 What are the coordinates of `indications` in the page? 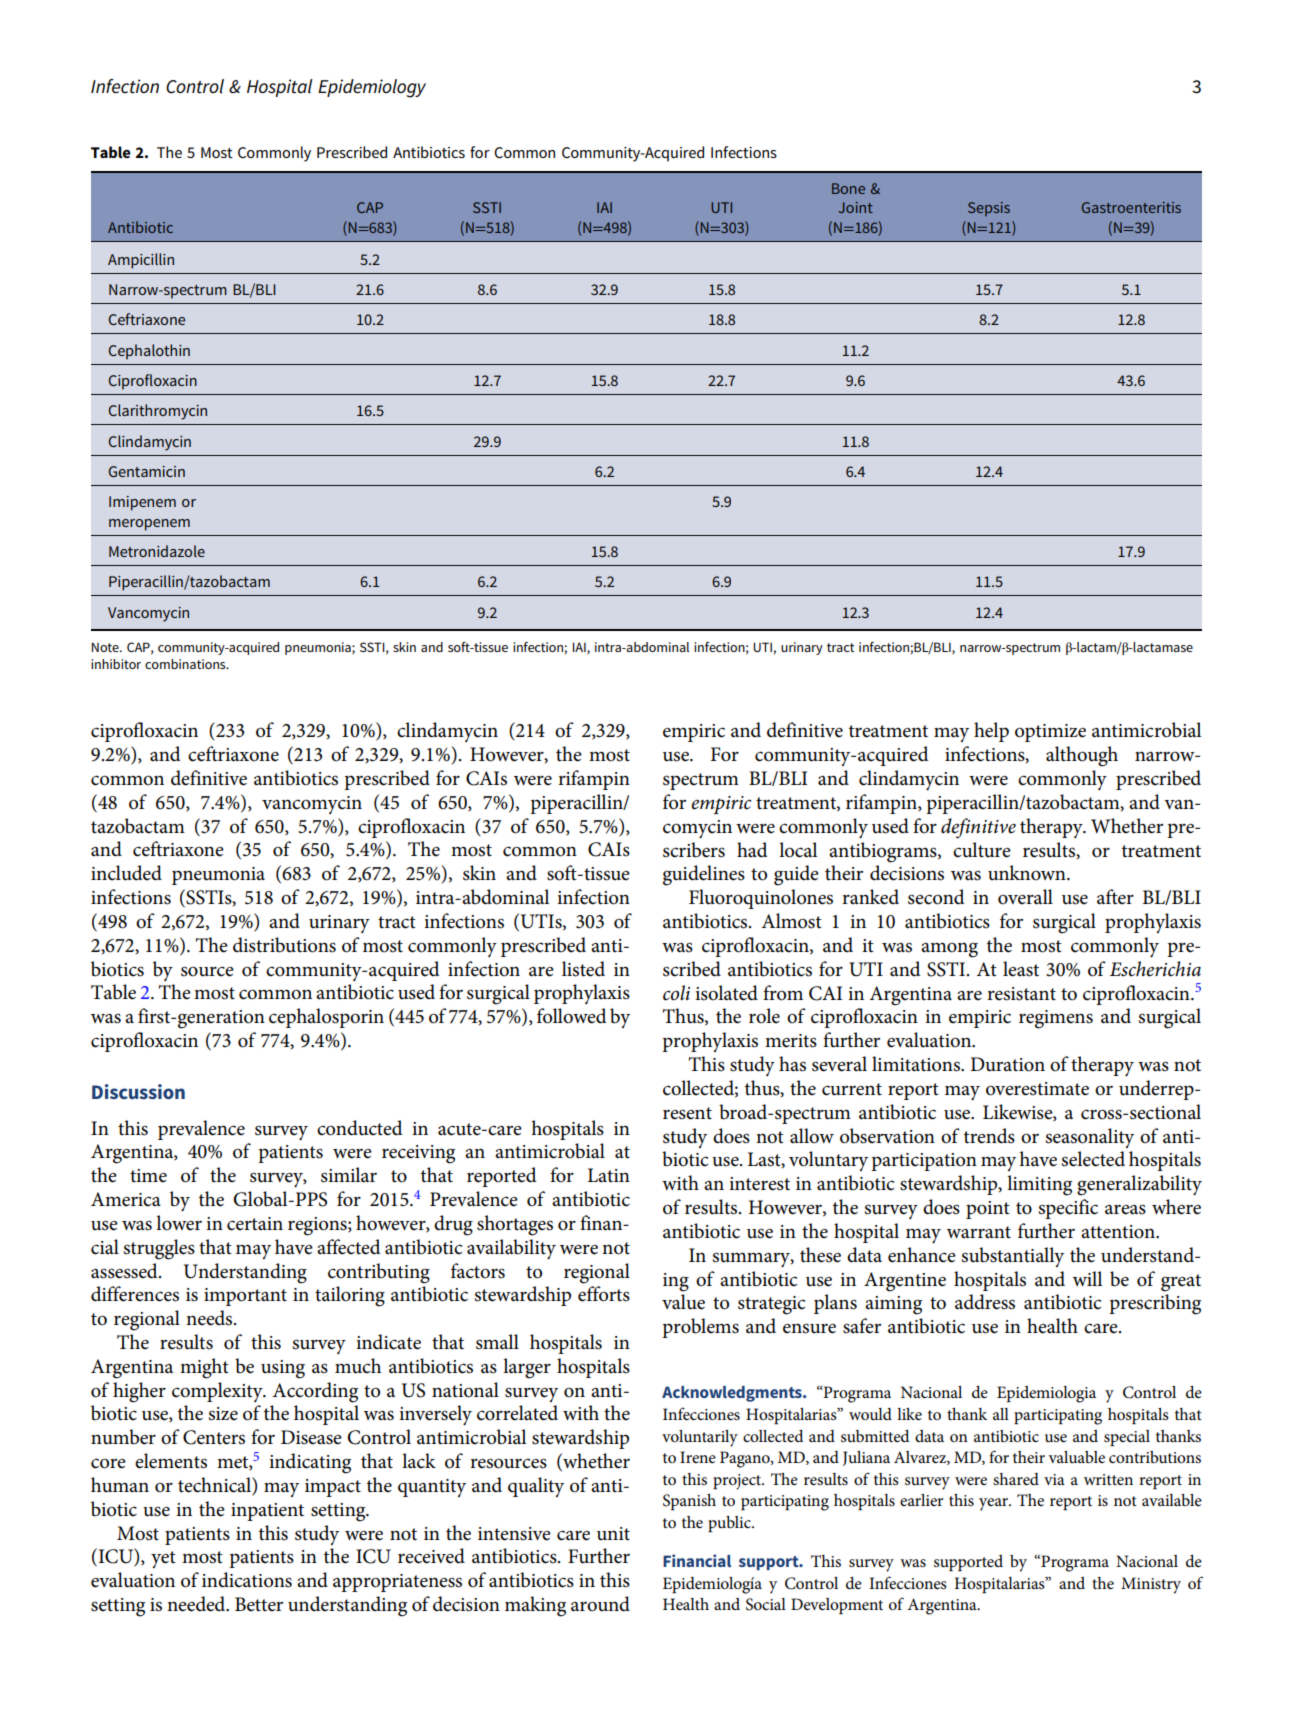 It's located at (247, 1580).
